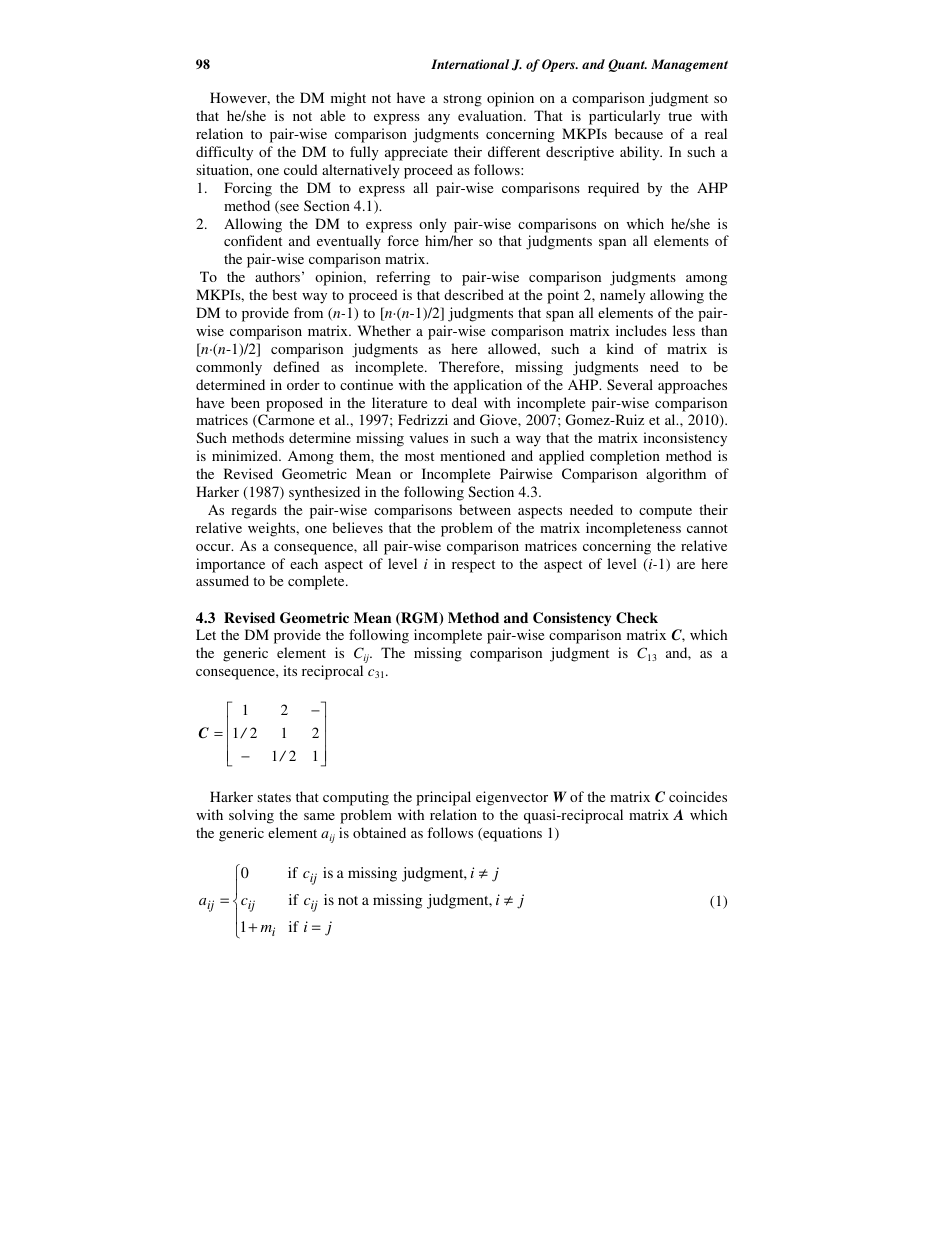  Describe the element at coordinates (443, 798) in the screenshot. I see `principal` at that location.
